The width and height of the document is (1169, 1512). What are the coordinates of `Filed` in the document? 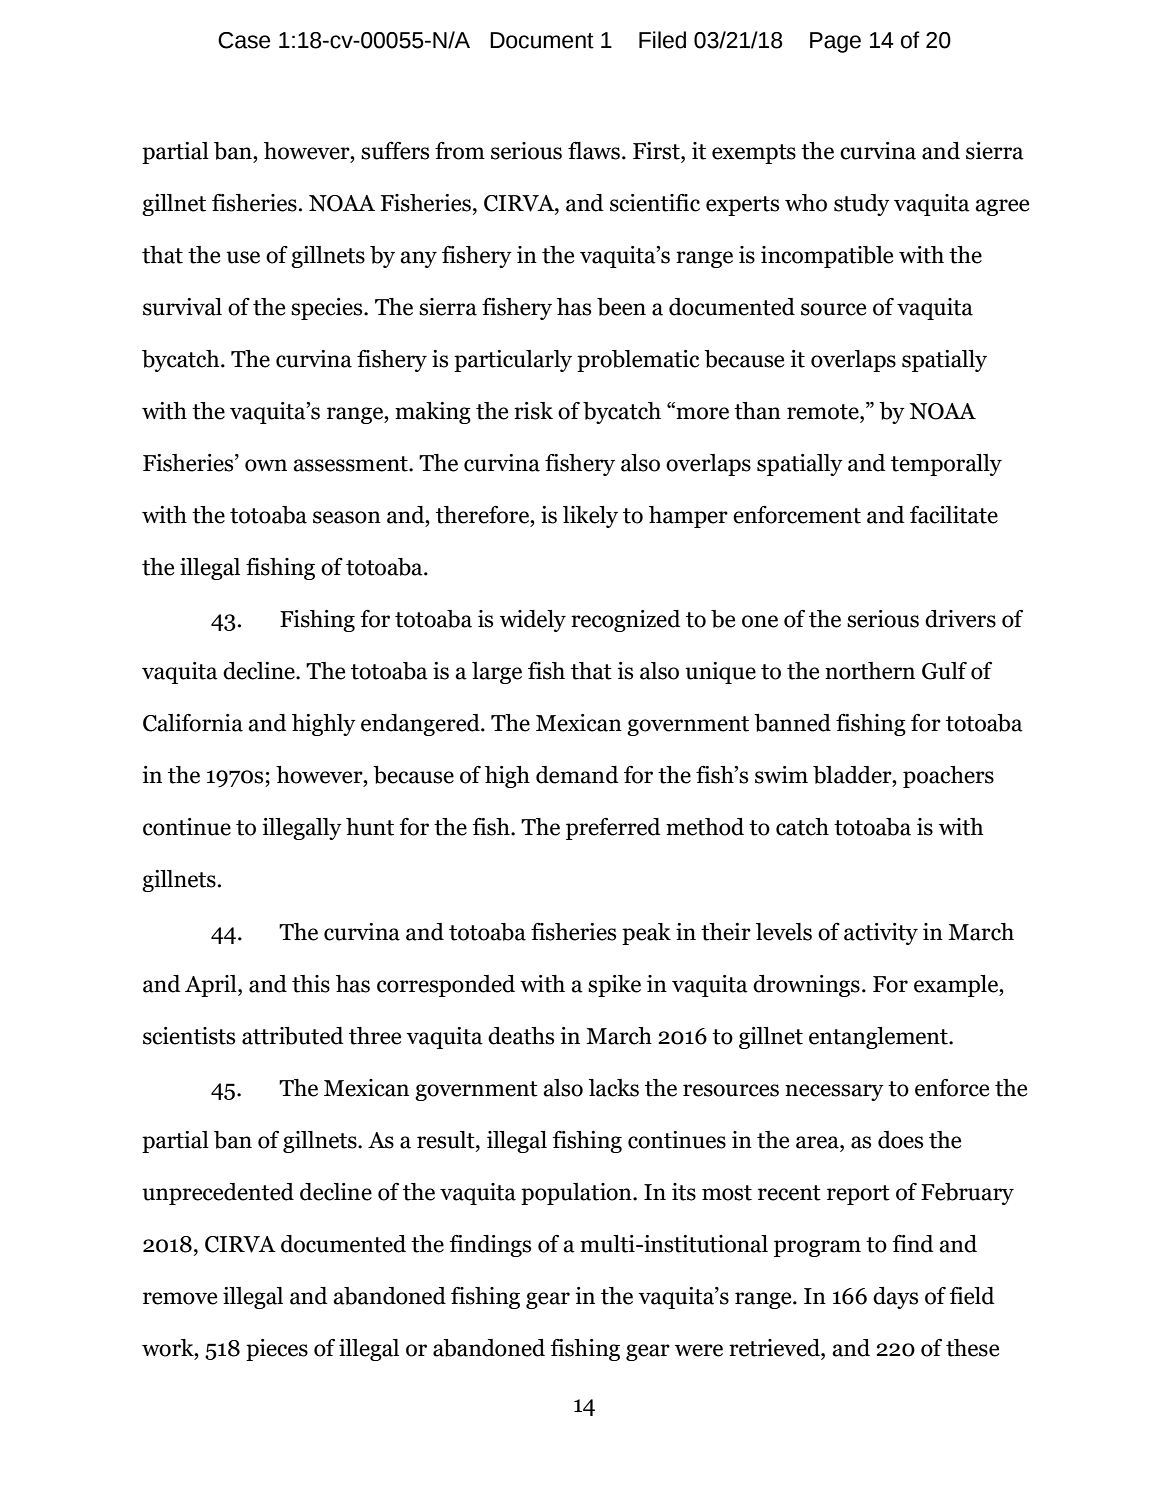 It's located at (662, 40).
